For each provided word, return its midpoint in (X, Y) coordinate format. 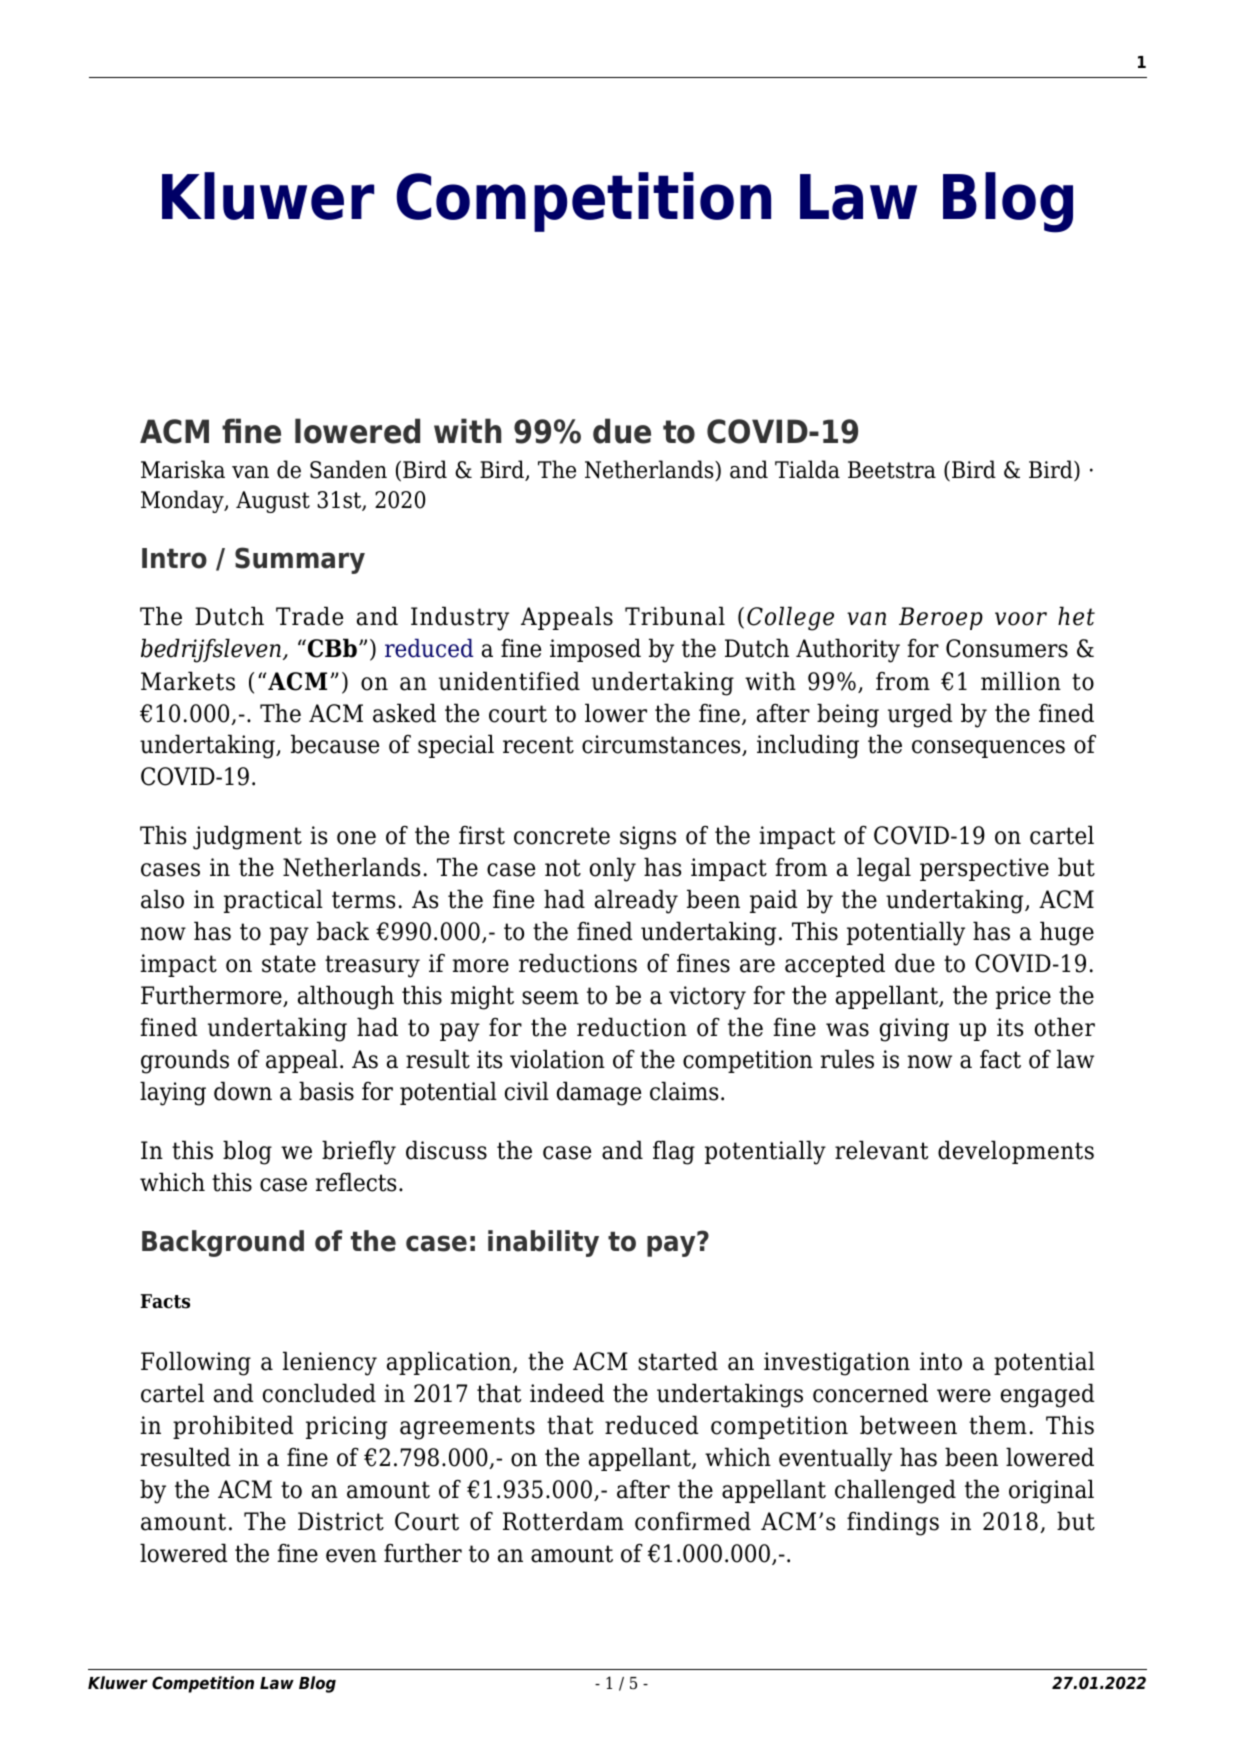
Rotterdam (563, 1521)
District (341, 1521)
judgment (247, 837)
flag (674, 1152)
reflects (356, 1182)
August (273, 502)
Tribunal (675, 616)
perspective (984, 869)
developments (1016, 1152)
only (613, 869)
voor (1021, 619)
